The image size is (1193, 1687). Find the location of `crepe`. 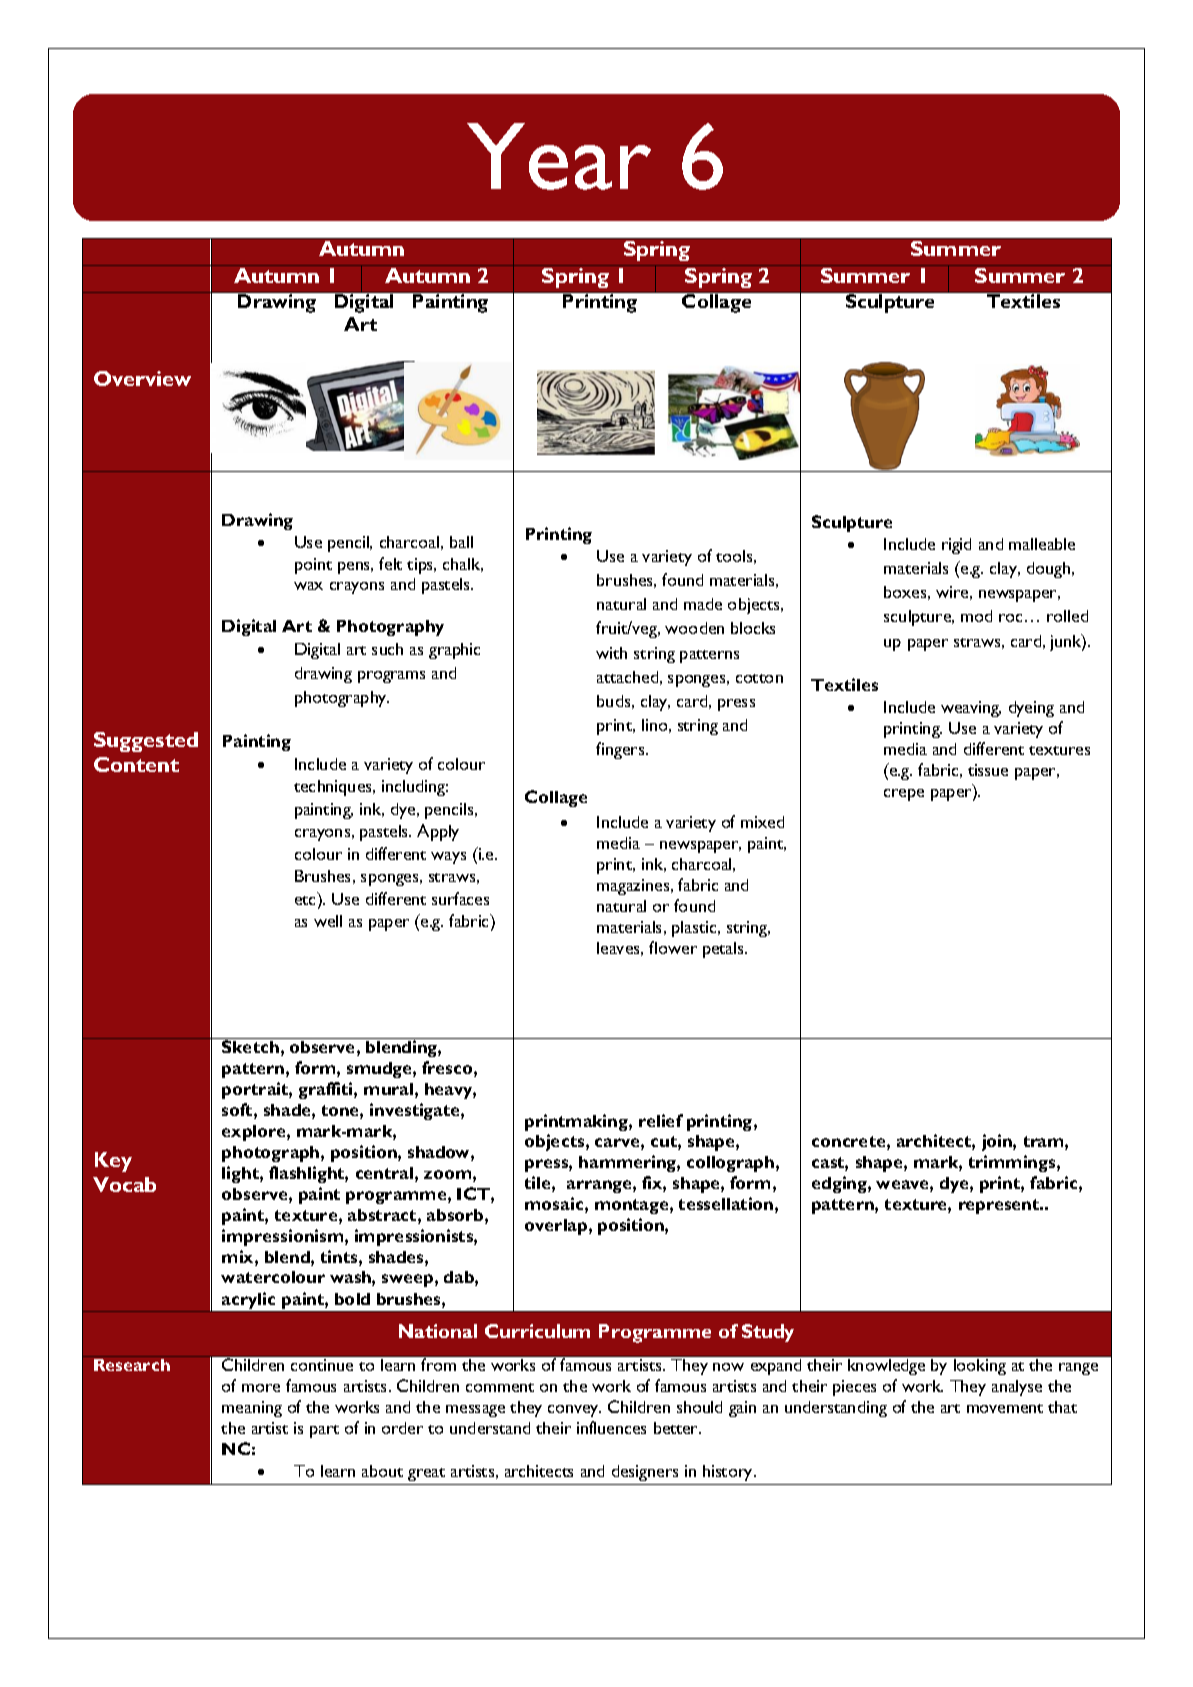

crepe is located at coordinates (904, 795).
